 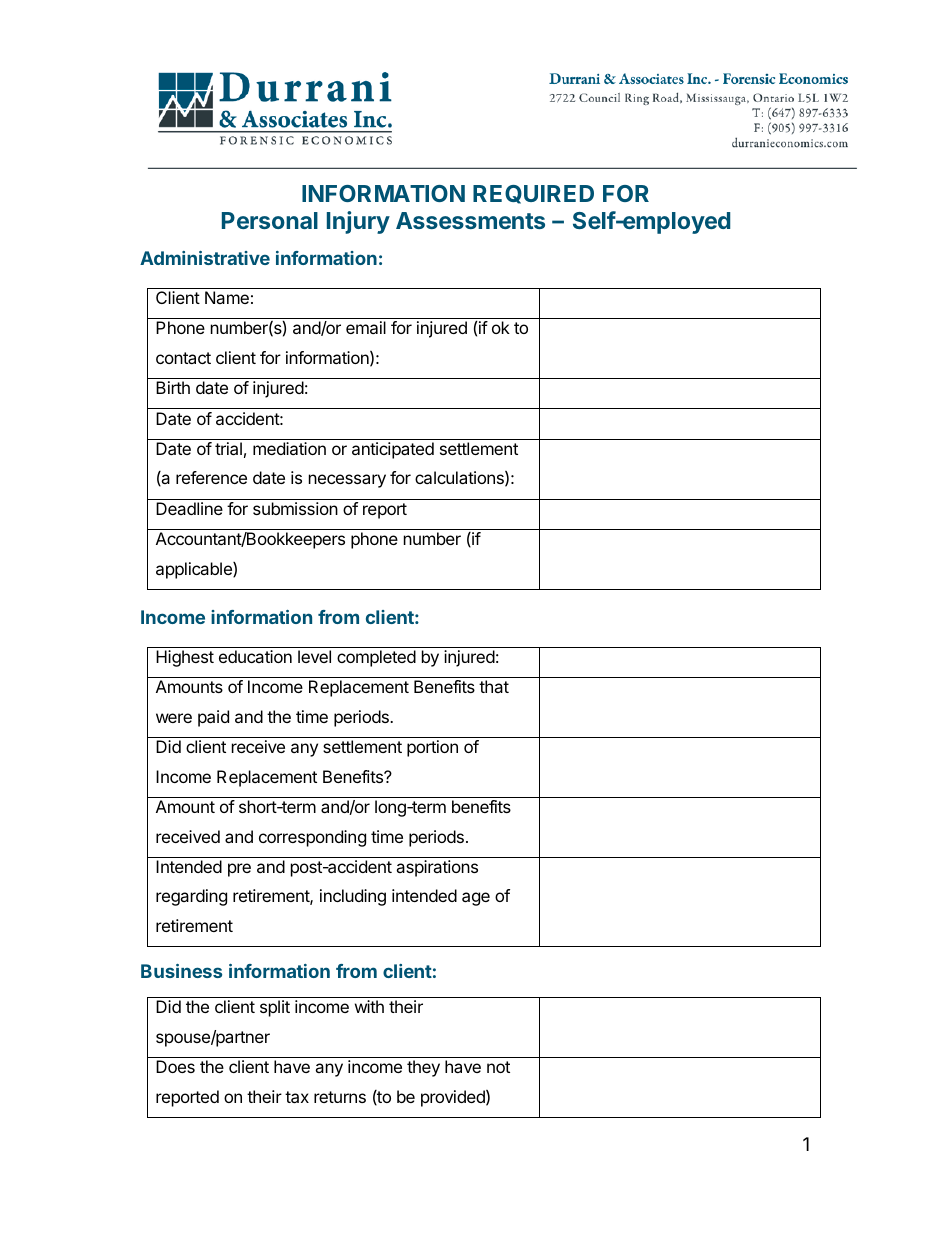 I want to click on completed, so click(x=376, y=658).
